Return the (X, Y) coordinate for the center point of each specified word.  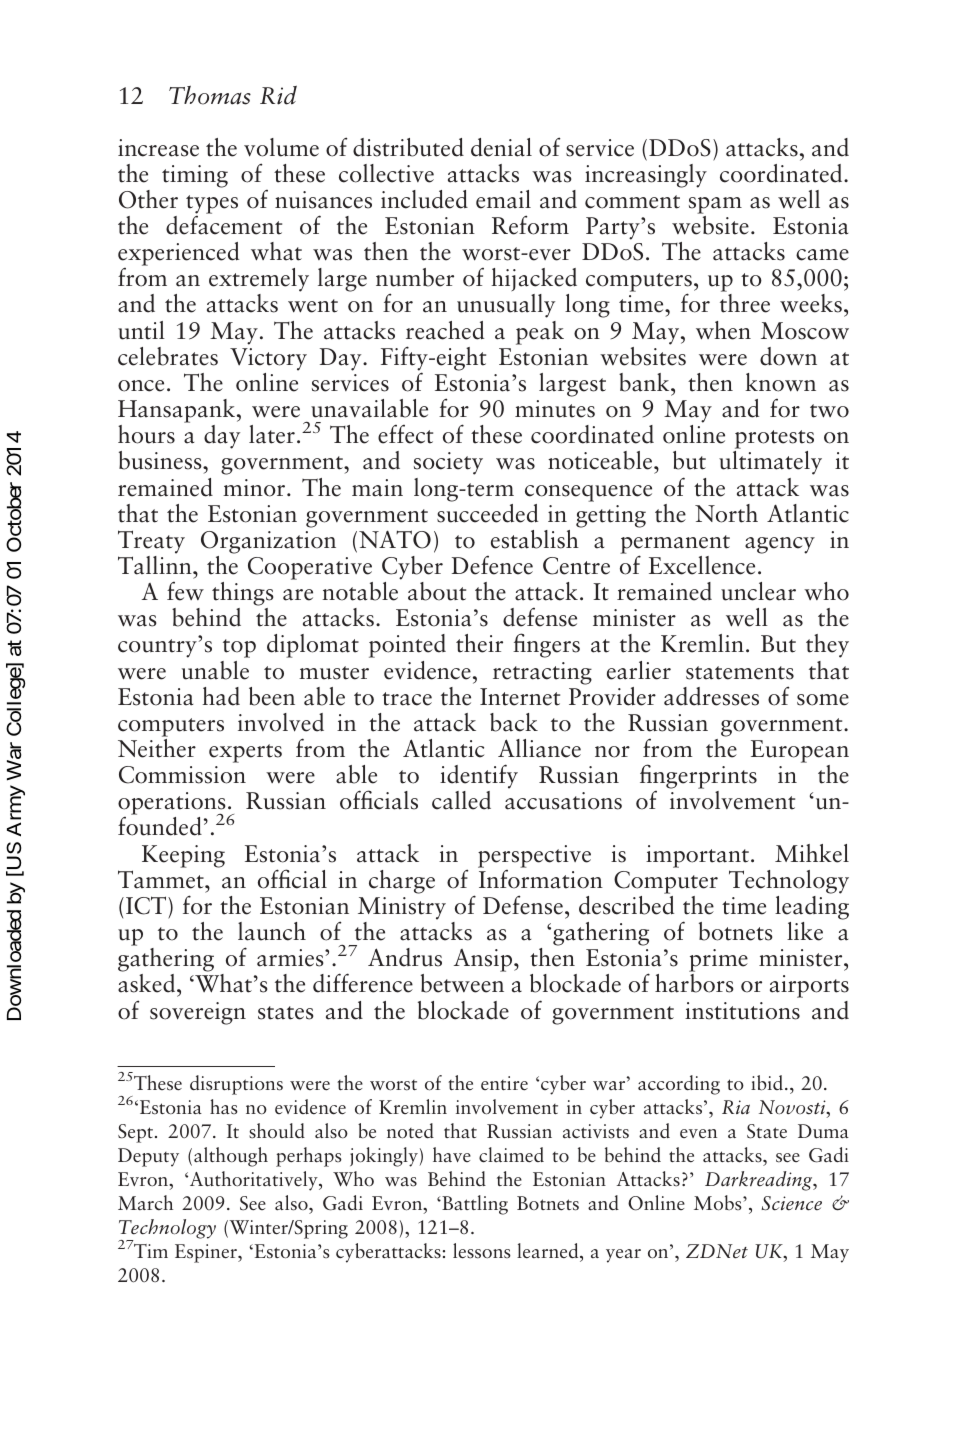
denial (501, 147)
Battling (474, 1205)
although (231, 1157)
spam (715, 205)
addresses (711, 696)
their (479, 643)
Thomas (210, 95)
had (221, 696)
